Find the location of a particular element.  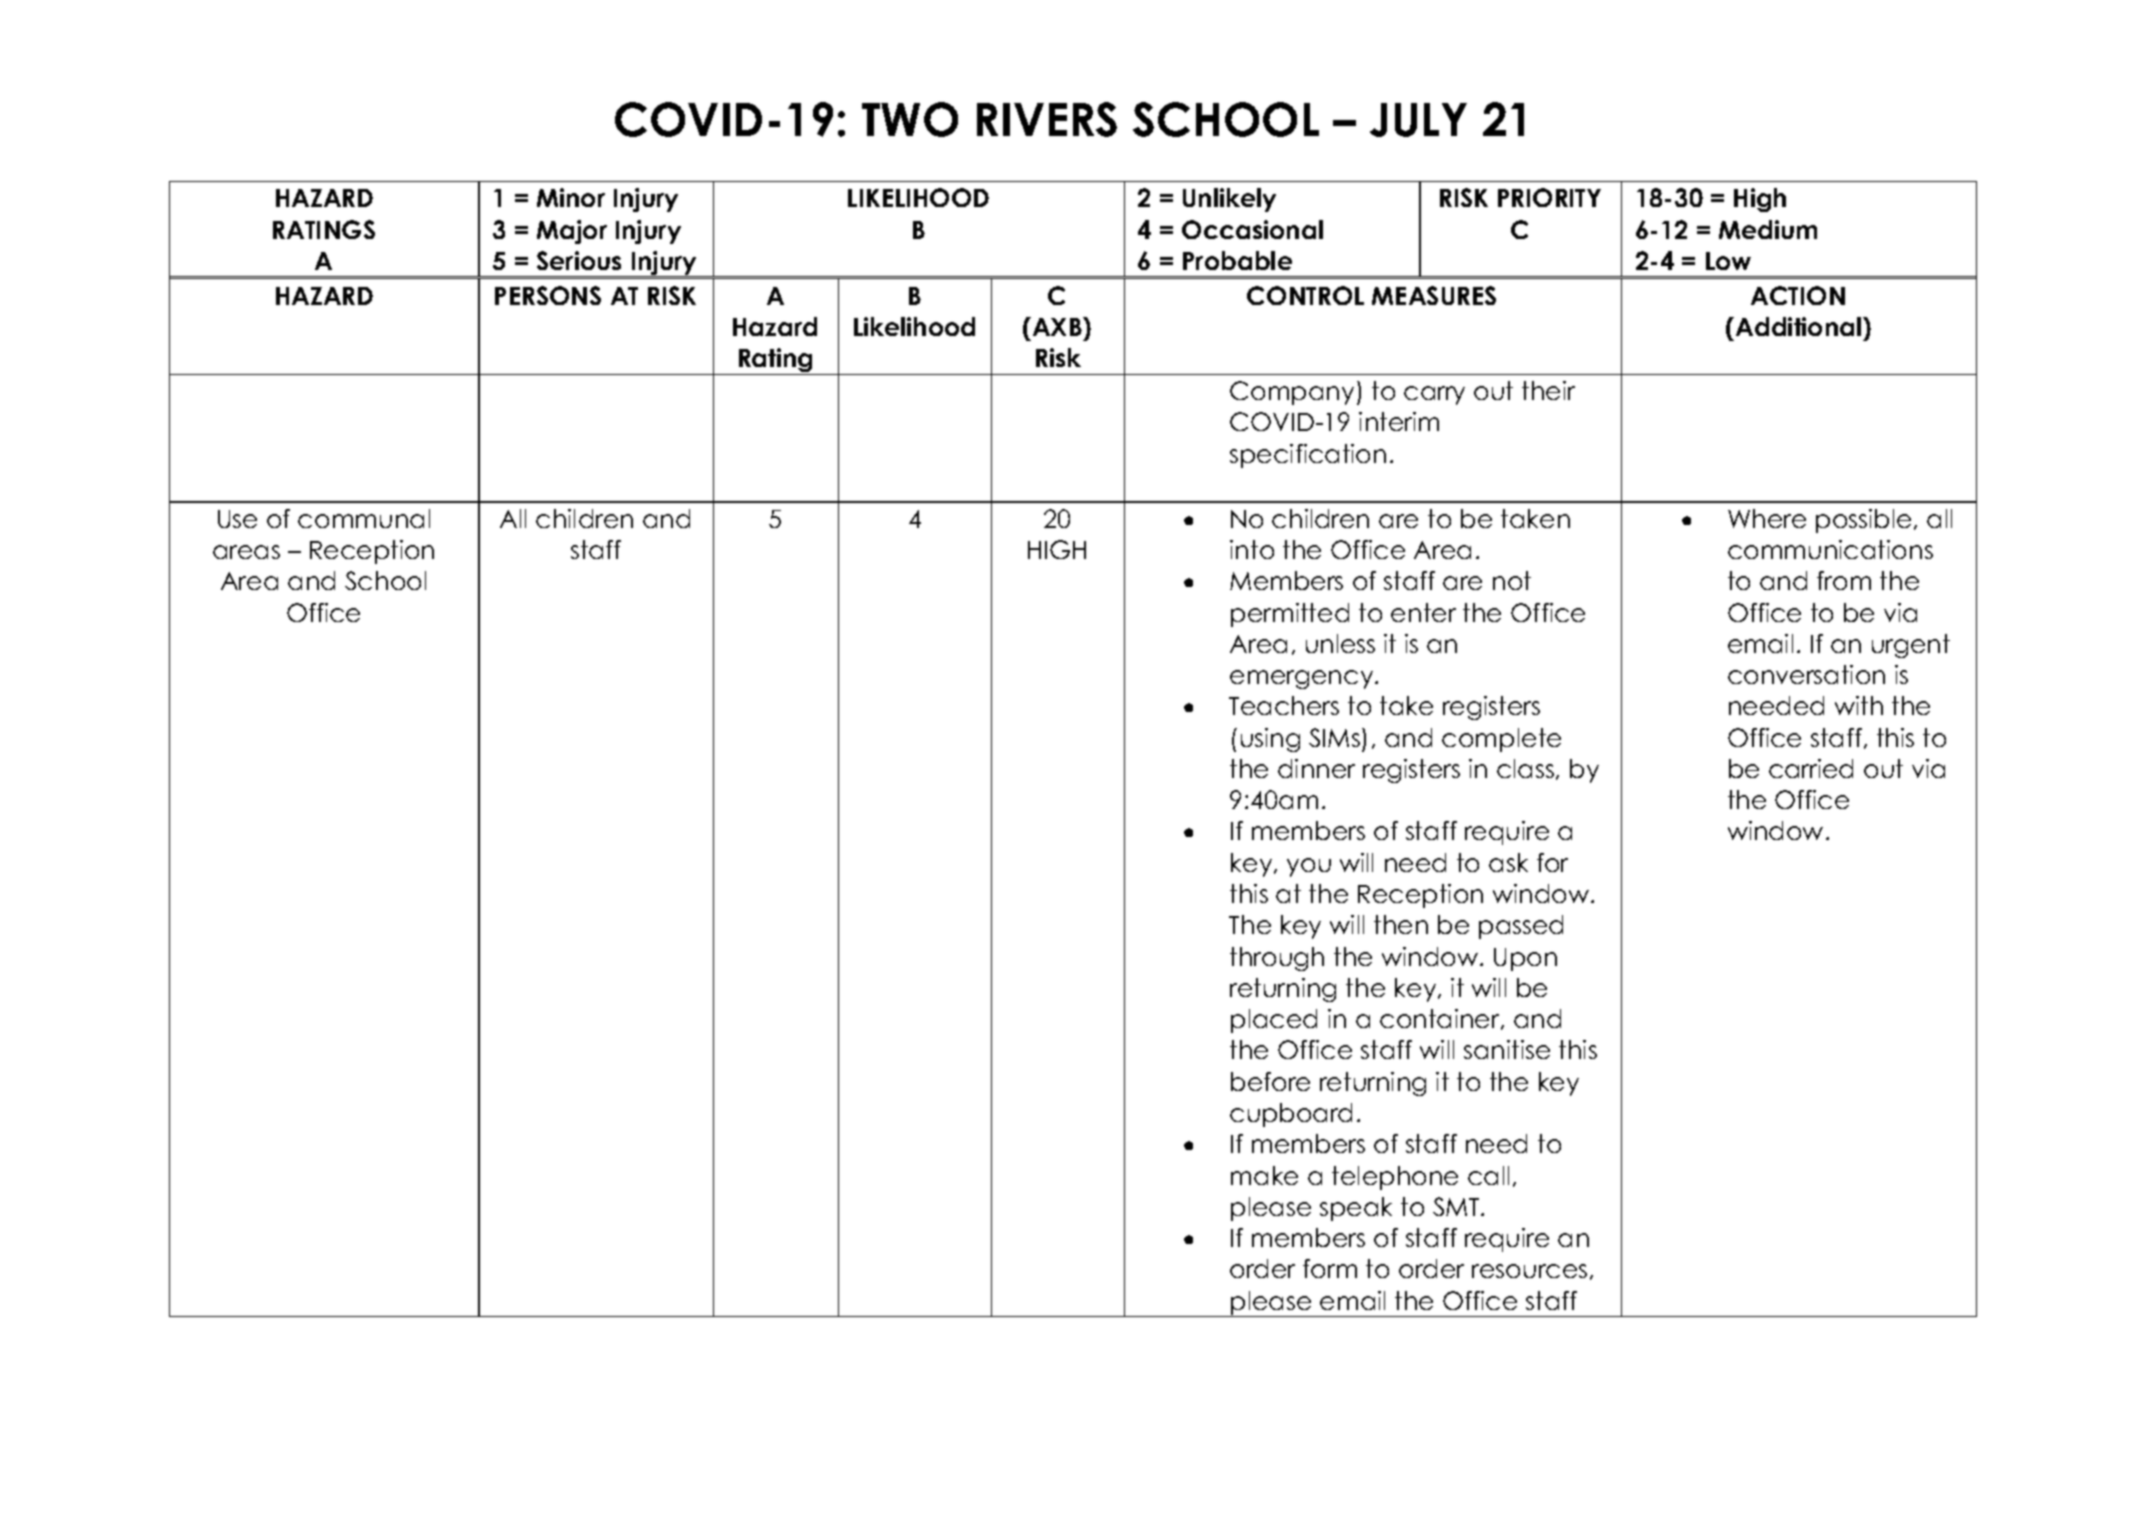

communal is located at coordinates (364, 518).
